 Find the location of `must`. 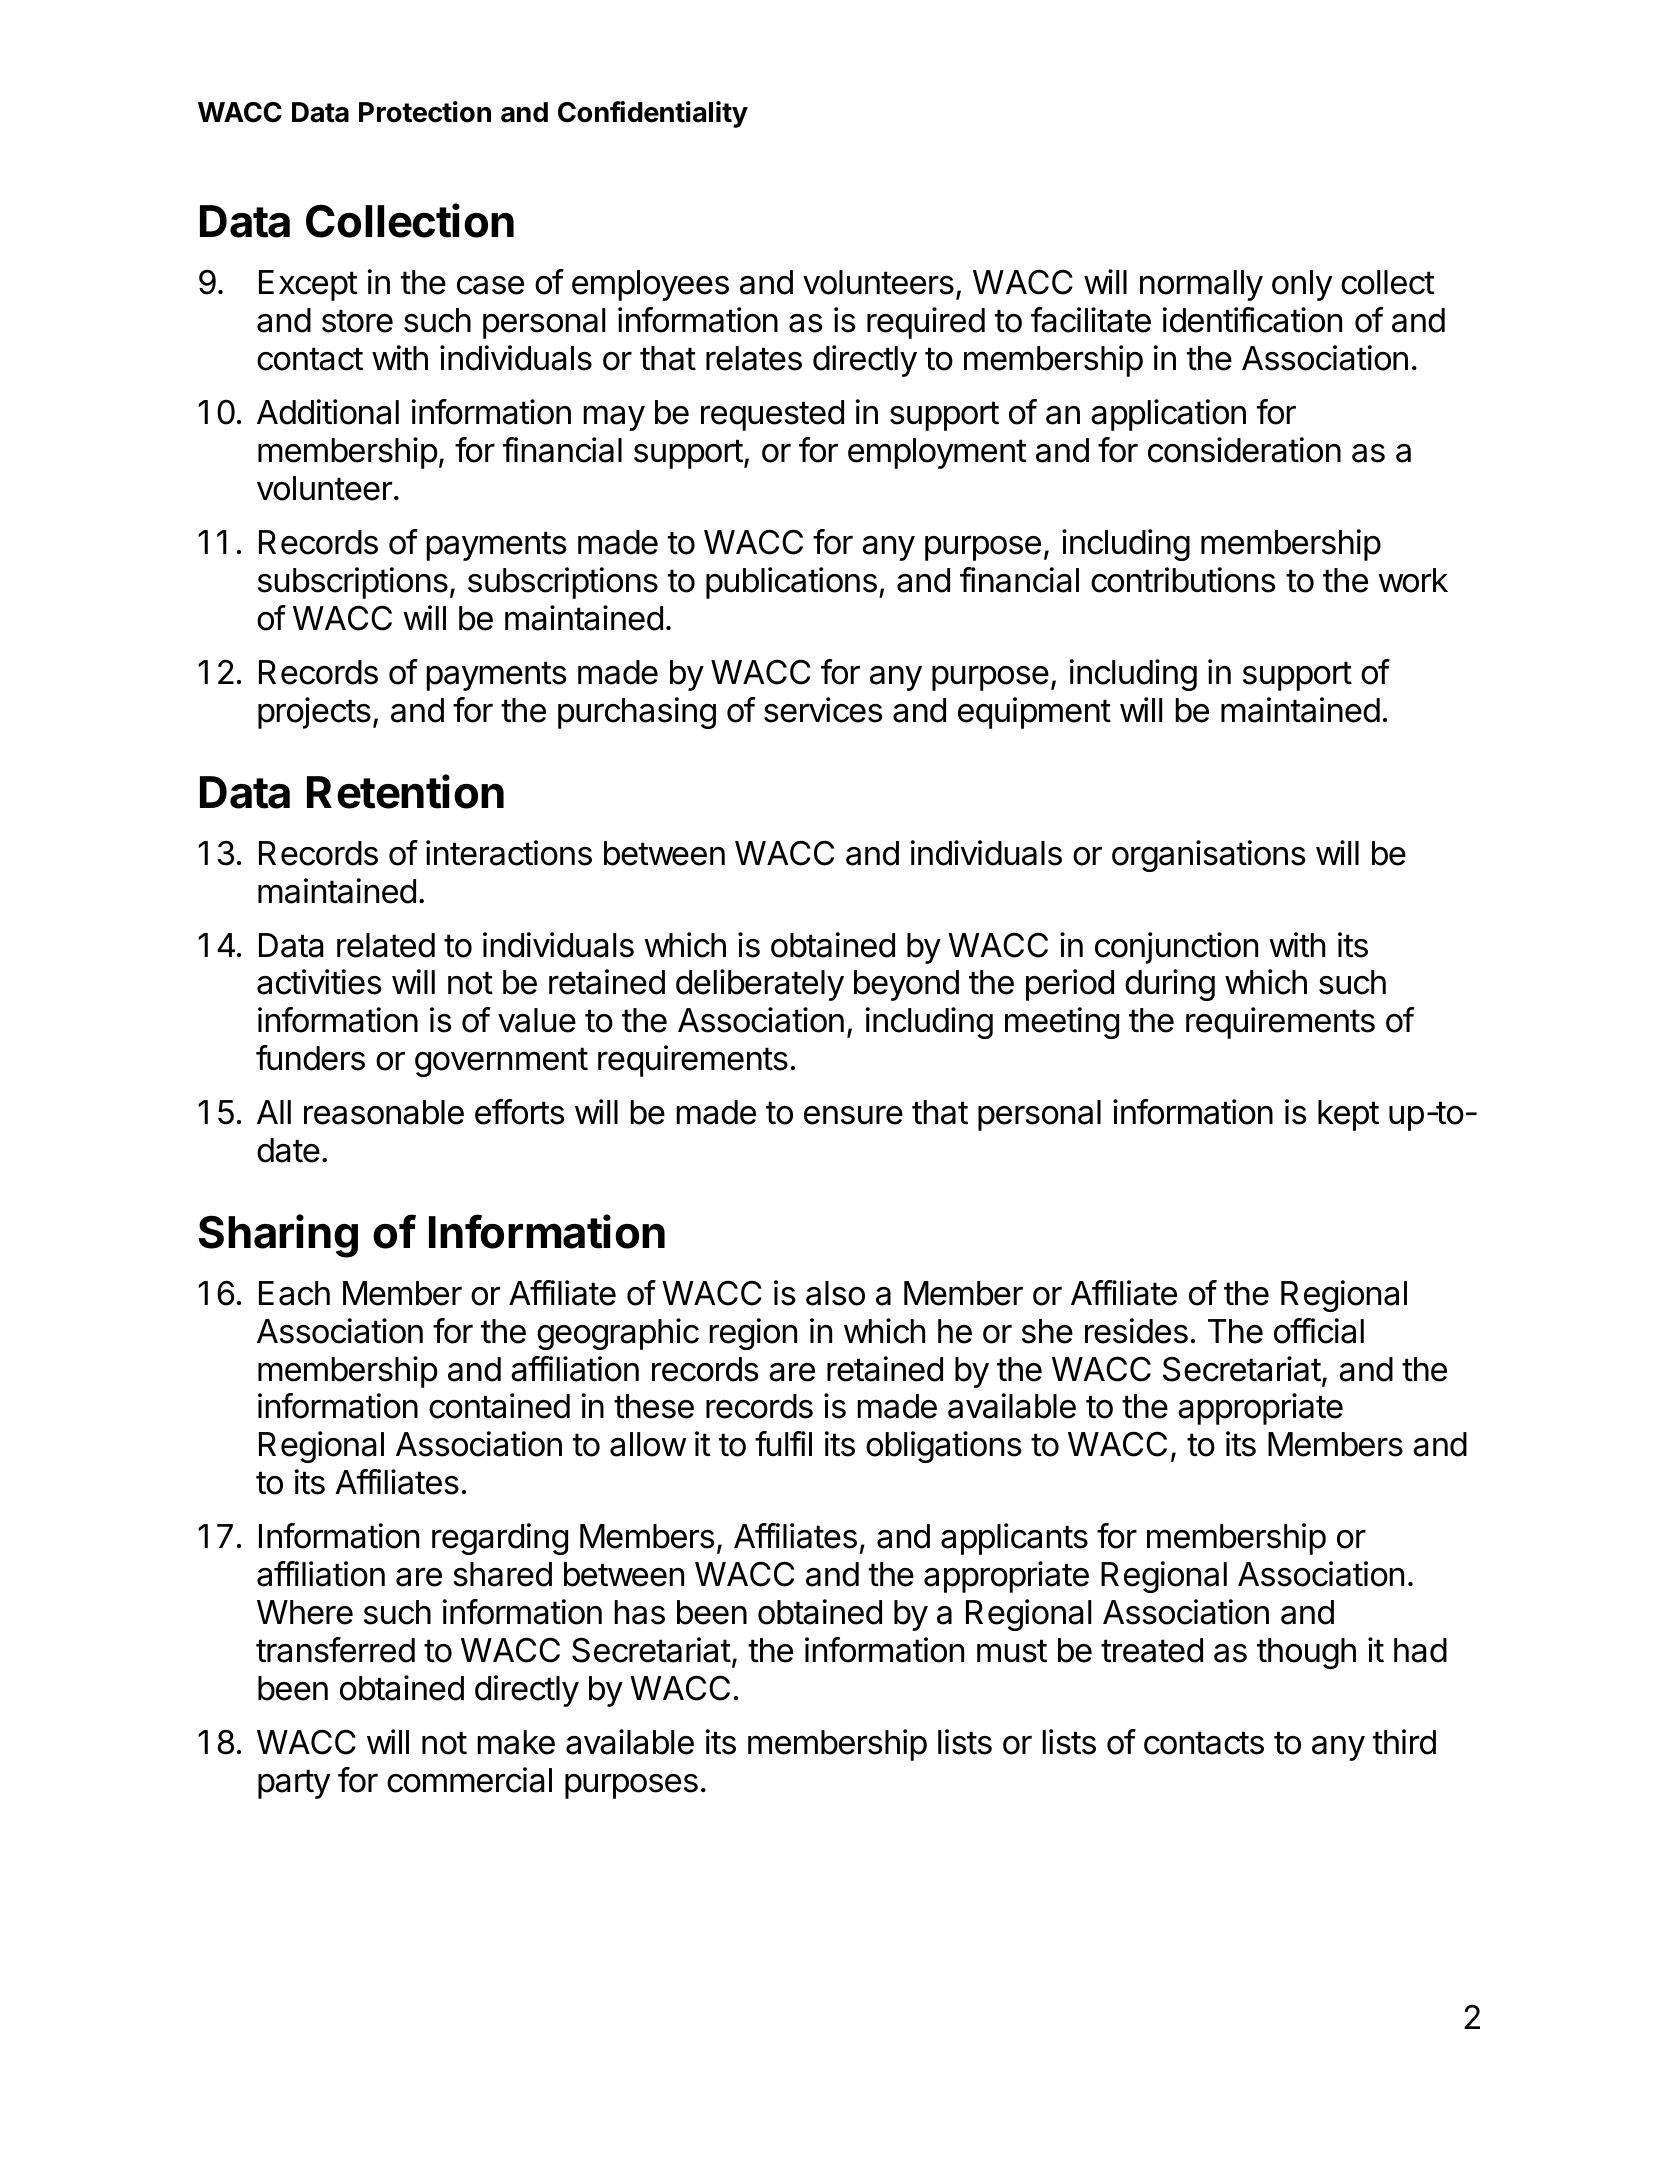

must is located at coordinates (1012, 1651).
